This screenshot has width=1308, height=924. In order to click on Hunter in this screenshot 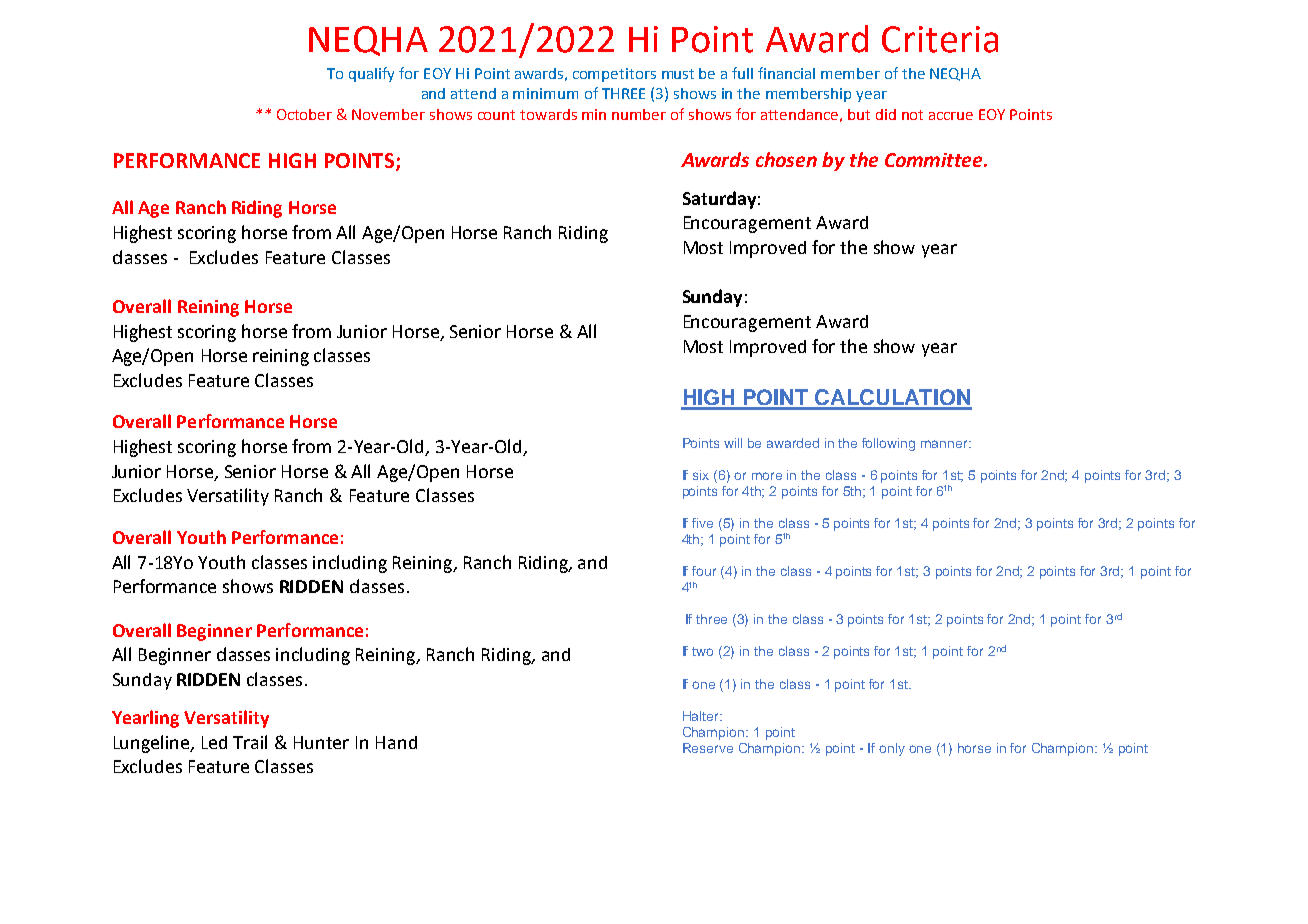, I will do `click(321, 742)`.
